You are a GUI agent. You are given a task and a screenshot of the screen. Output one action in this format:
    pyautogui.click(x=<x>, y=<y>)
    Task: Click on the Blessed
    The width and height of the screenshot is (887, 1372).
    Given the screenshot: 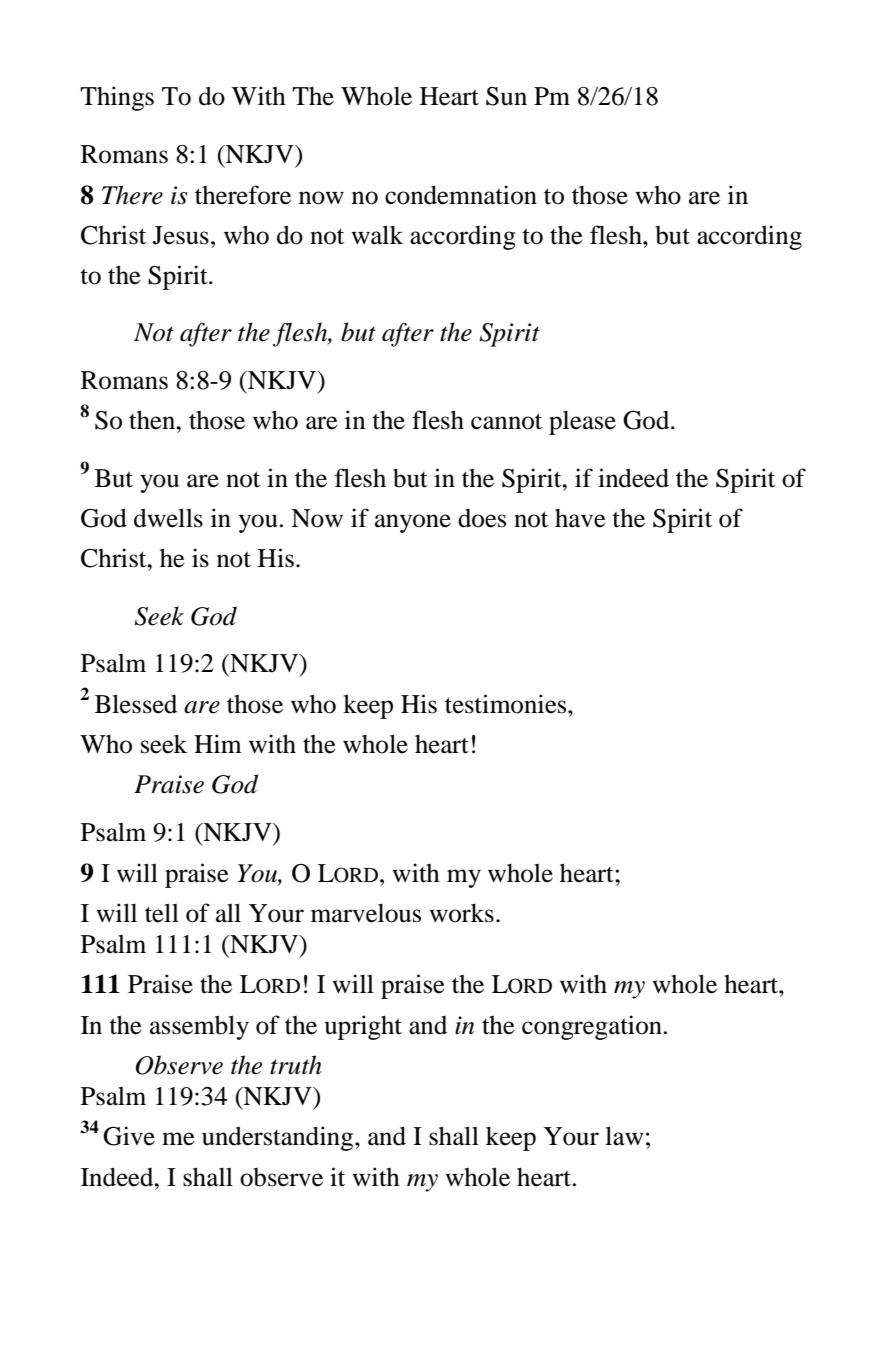 What is the action you would take?
    pyautogui.click(x=136, y=704)
